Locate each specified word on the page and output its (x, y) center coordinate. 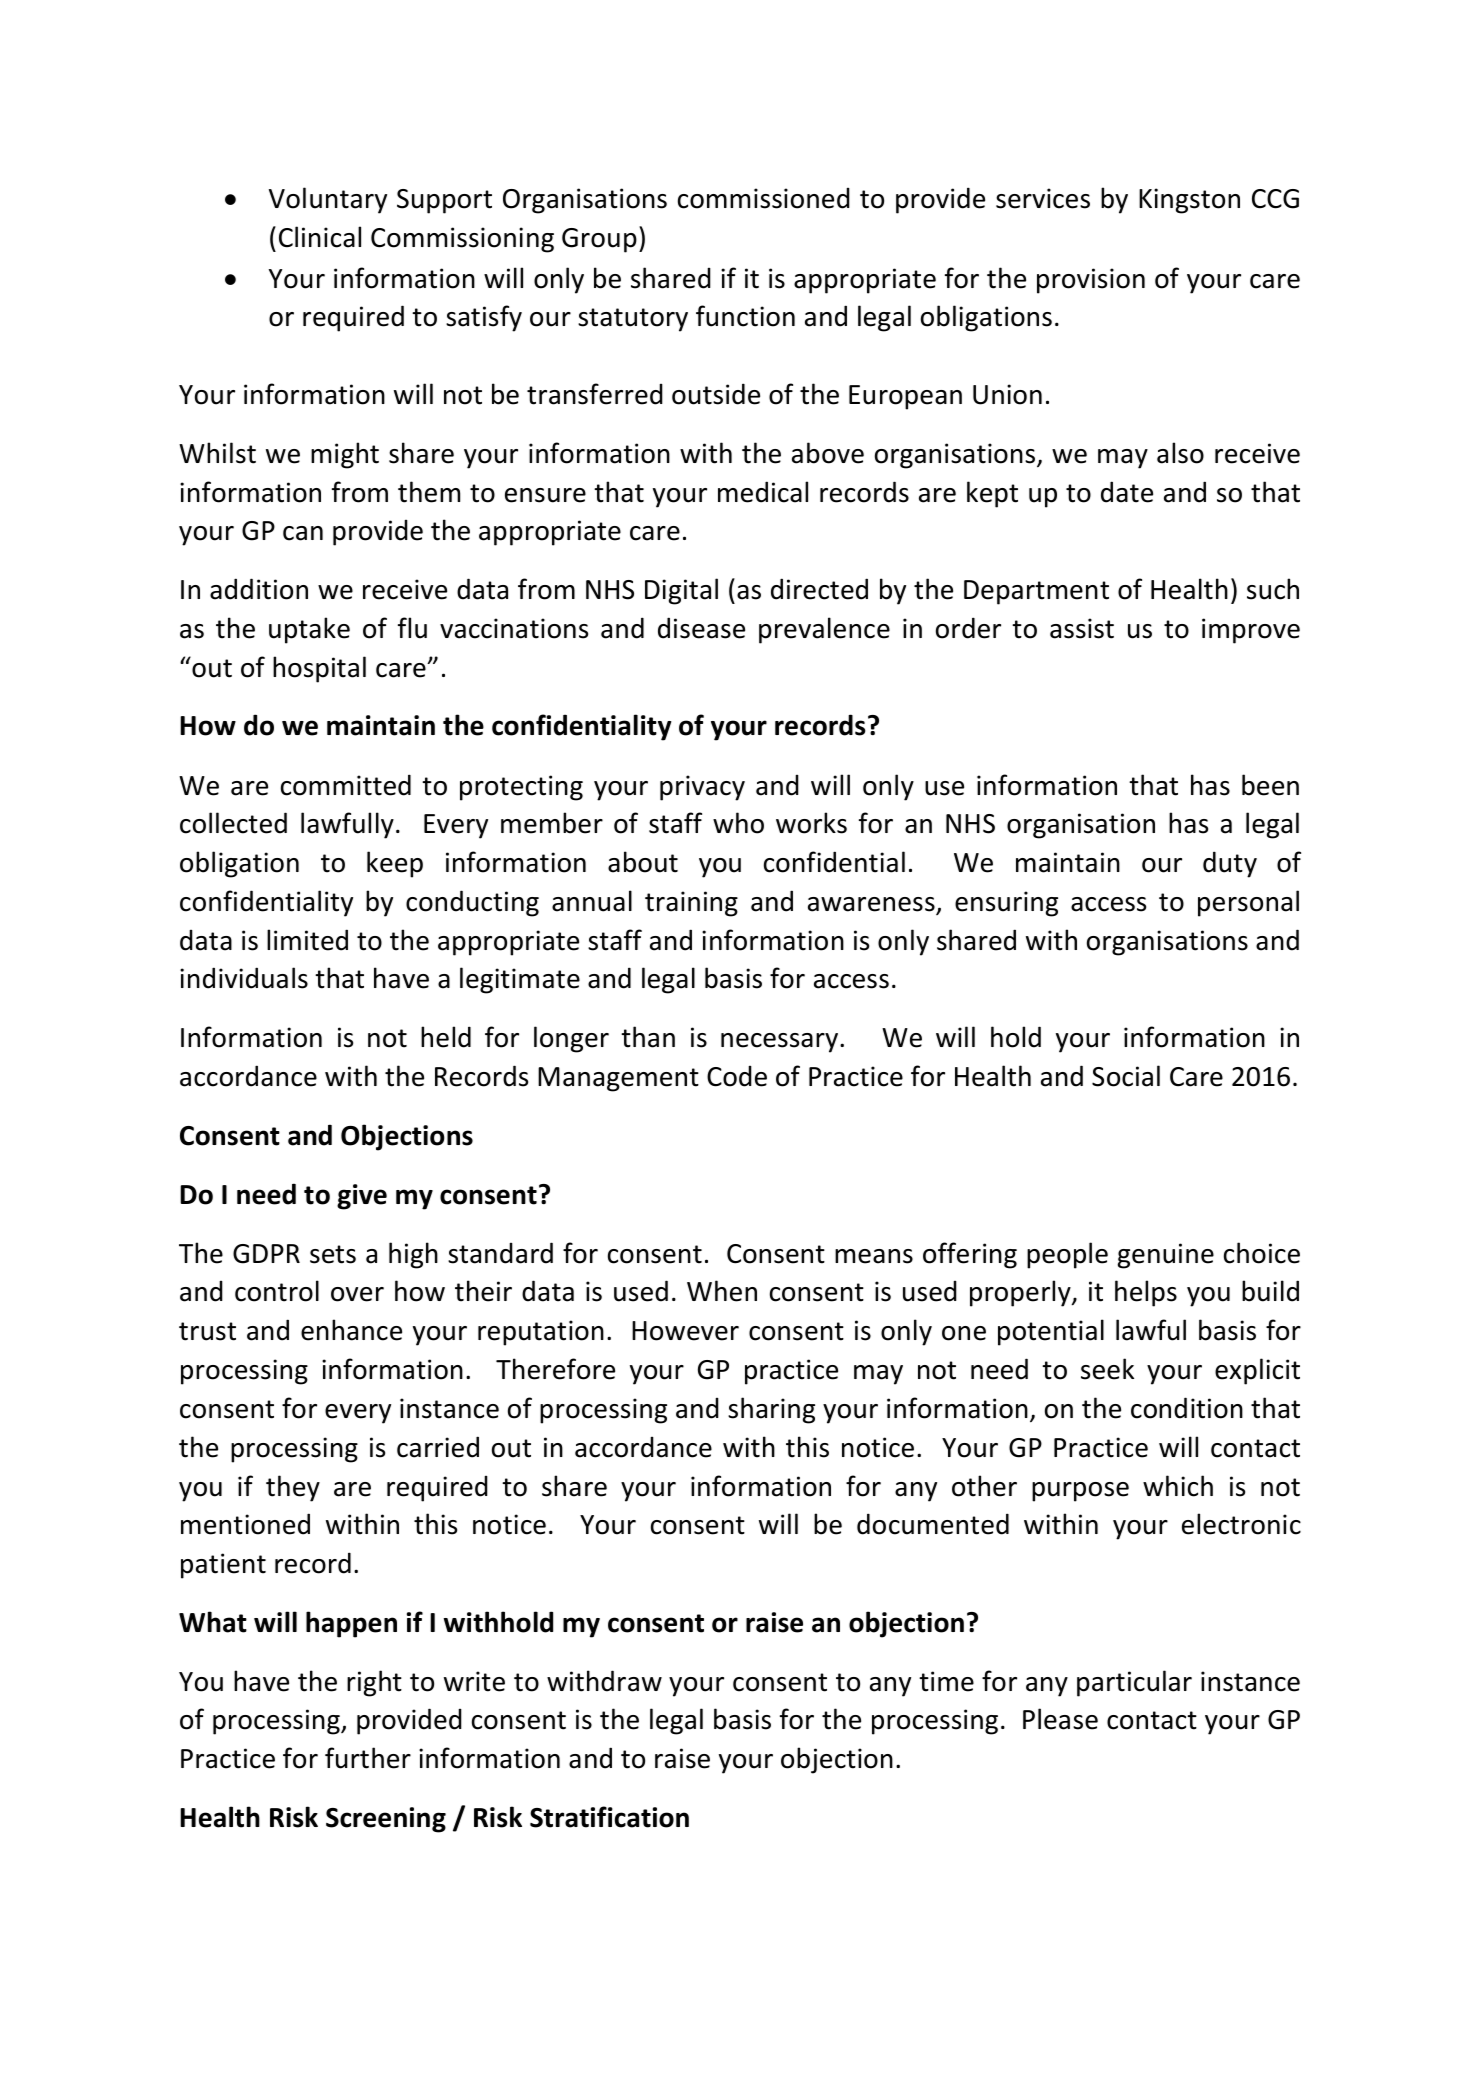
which (1178, 1486)
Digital (681, 591)
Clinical (320, 237)
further (368, 1758)
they (293, 1488)
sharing (771, 1410)
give (362, 1197)
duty (1230, 864)
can (303, 533)
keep (395, 864)
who (738, 823)
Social (1126, 1076)
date (1127, 492)
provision (1091, 281)
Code (737, 1076)
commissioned (764, 198)
